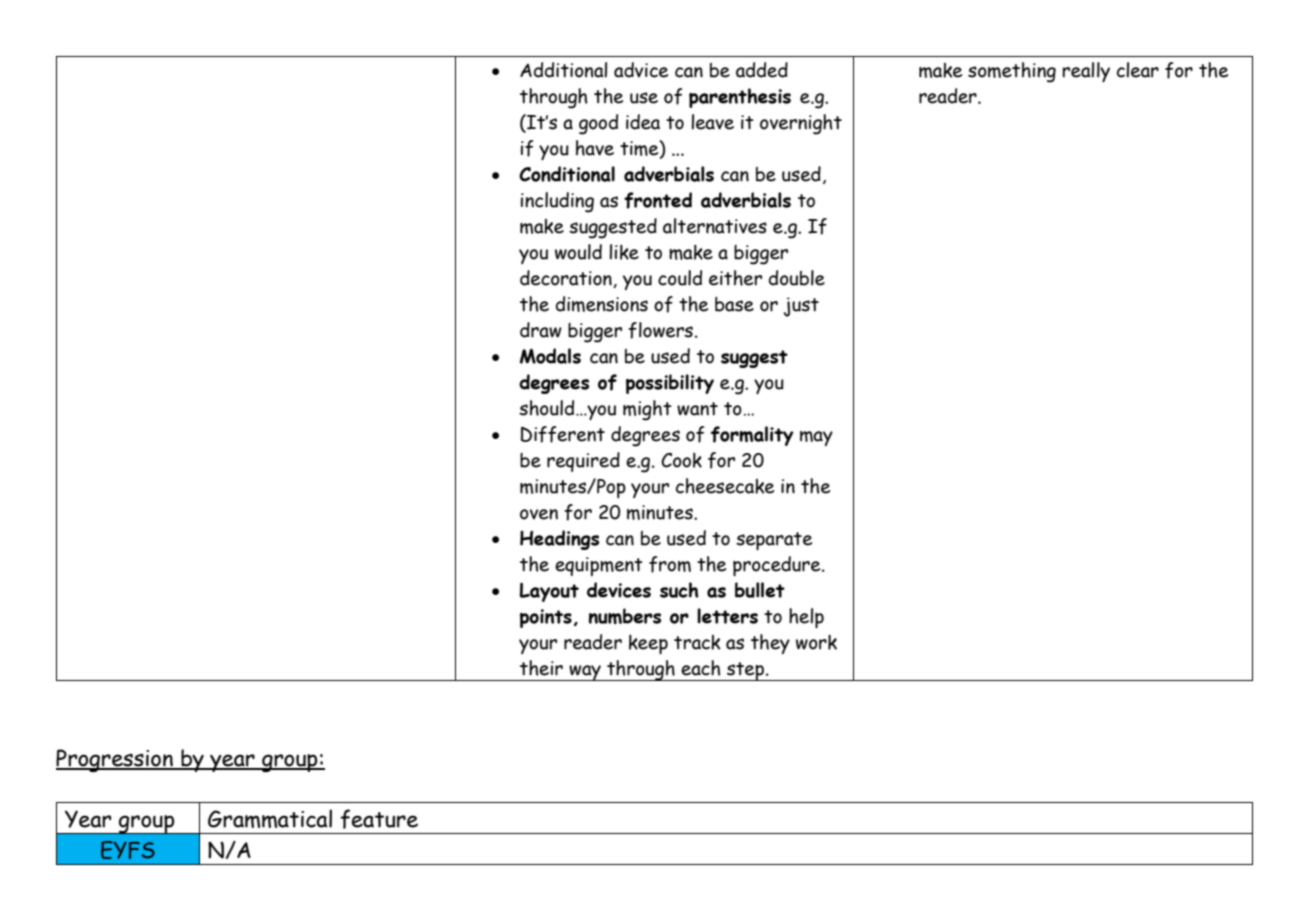  I want to click on advice, so click(641, 70).
